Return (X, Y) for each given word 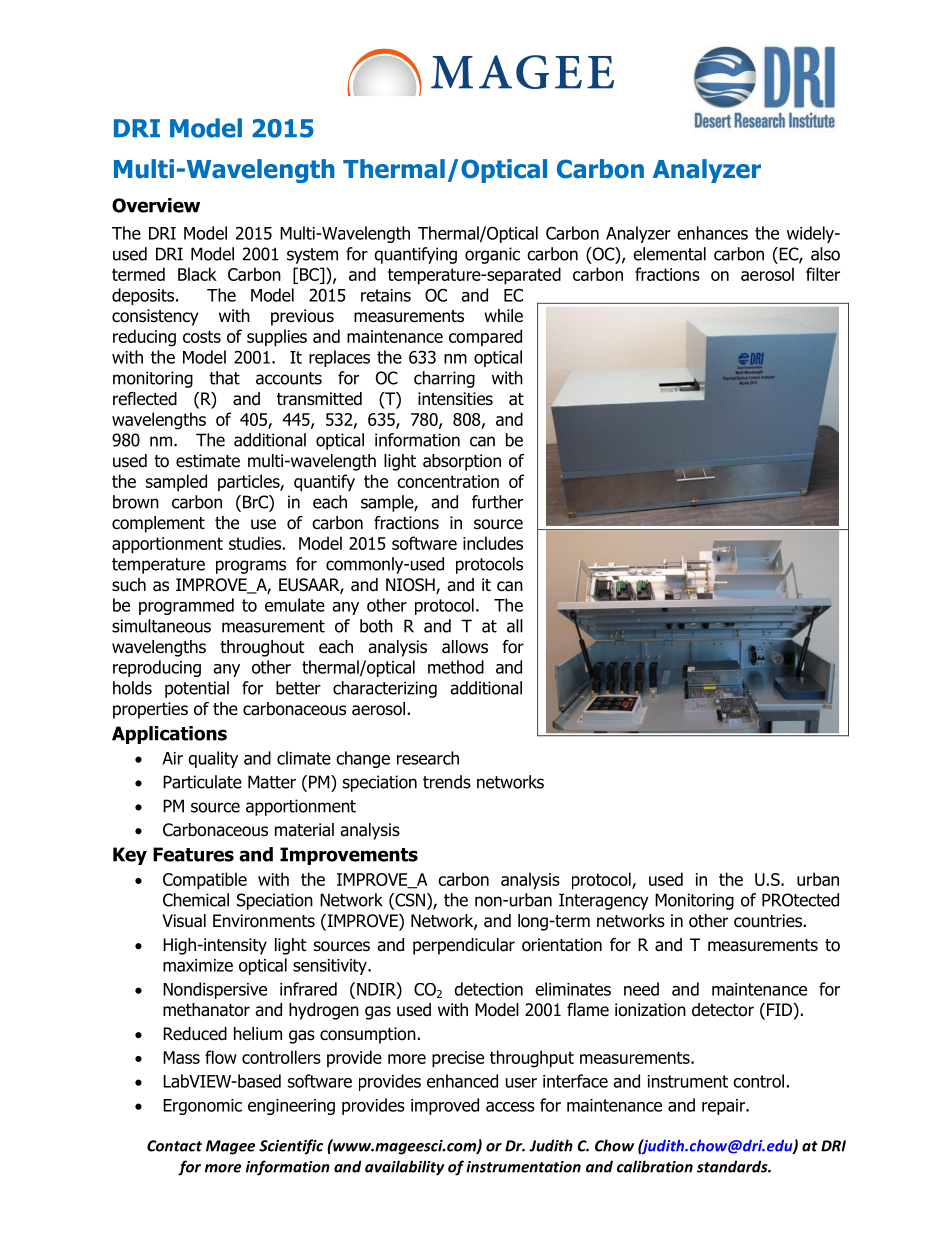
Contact (174, 1146)
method (456, 667)
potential (197, 689)
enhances (712, 233)
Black (197, 274)
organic (492, 255)
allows (465, 647)
